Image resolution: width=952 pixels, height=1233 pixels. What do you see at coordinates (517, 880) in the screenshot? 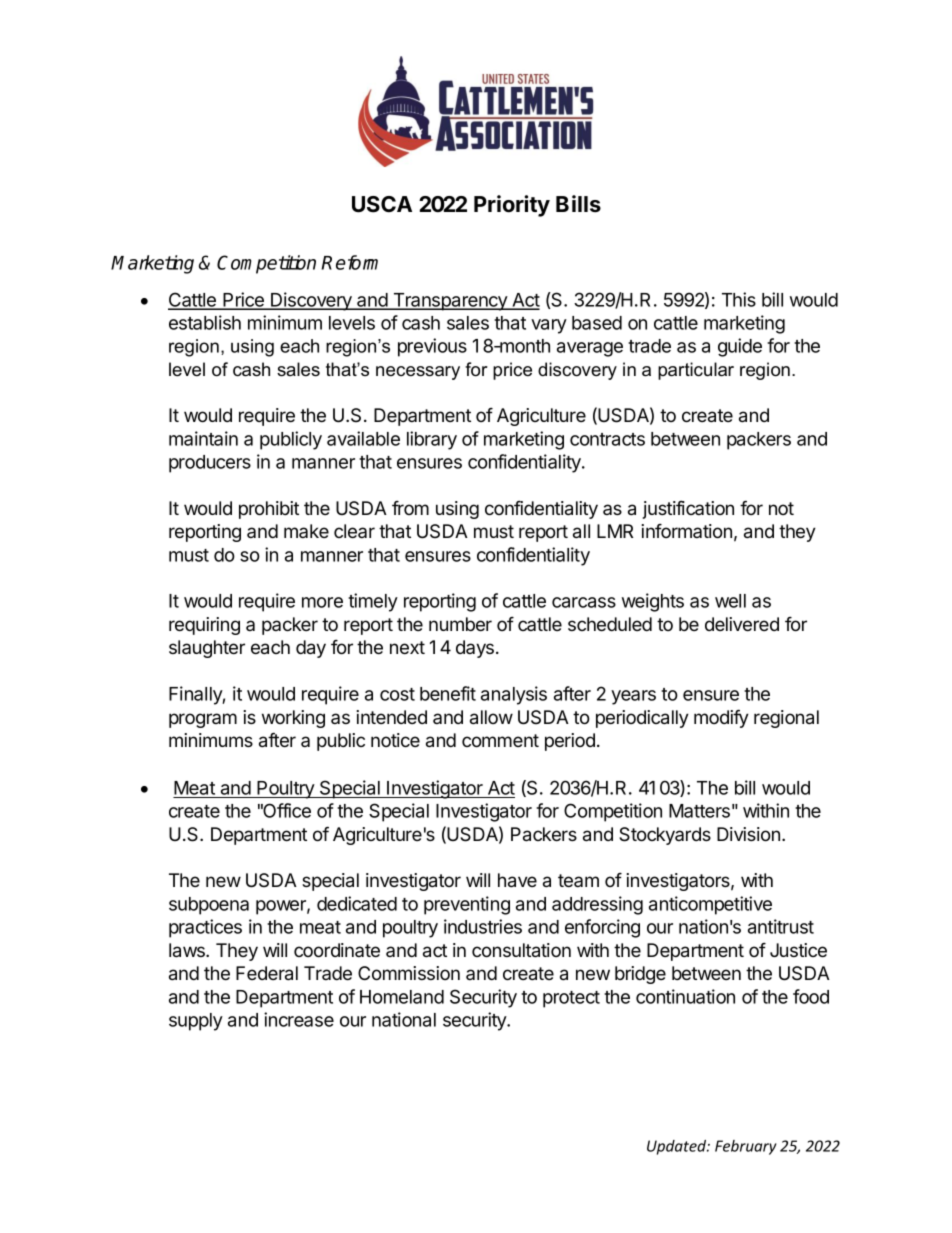
I see `have` at bounding box center [517, 880].
